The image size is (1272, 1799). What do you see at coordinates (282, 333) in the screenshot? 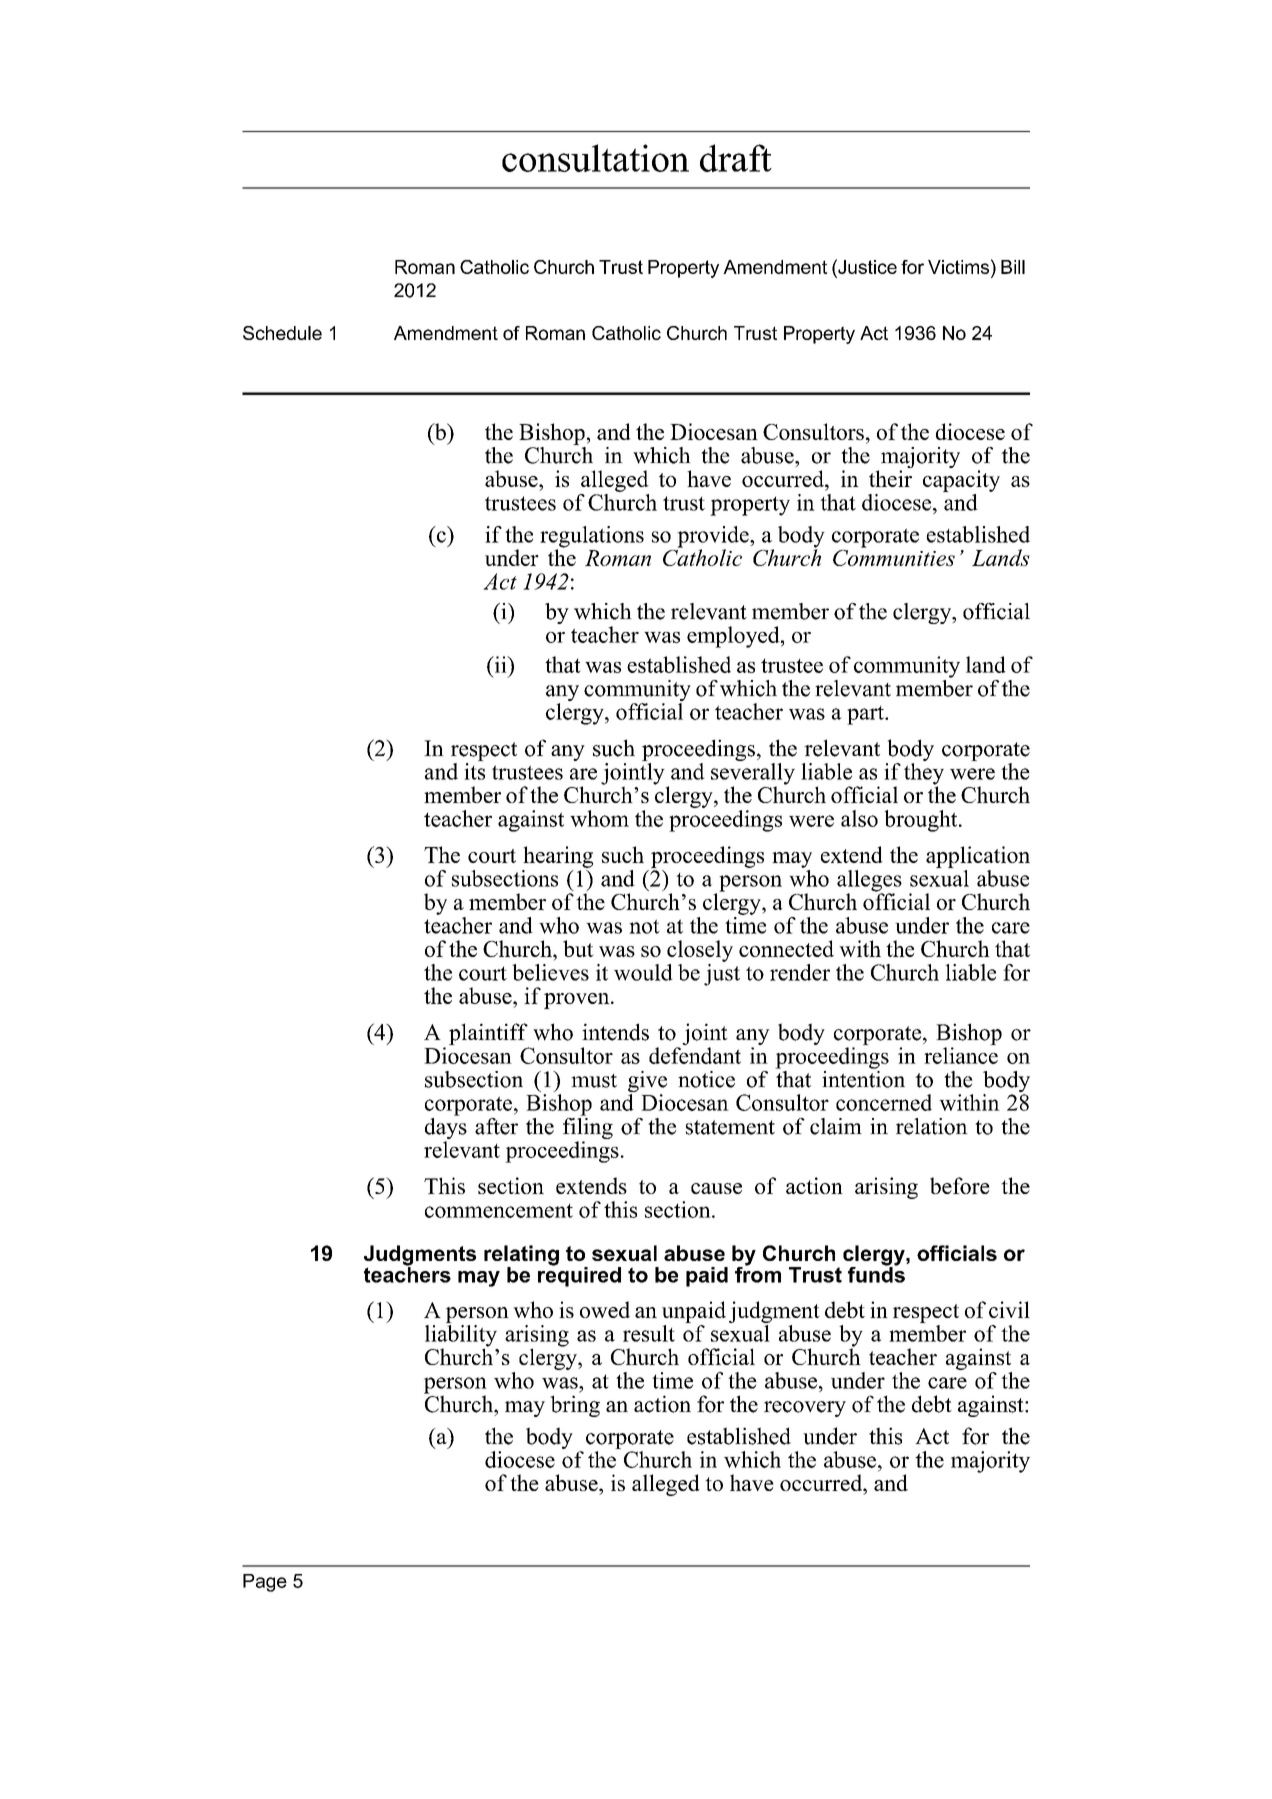
I see `Schedule` at bounding box center [282, 333].
